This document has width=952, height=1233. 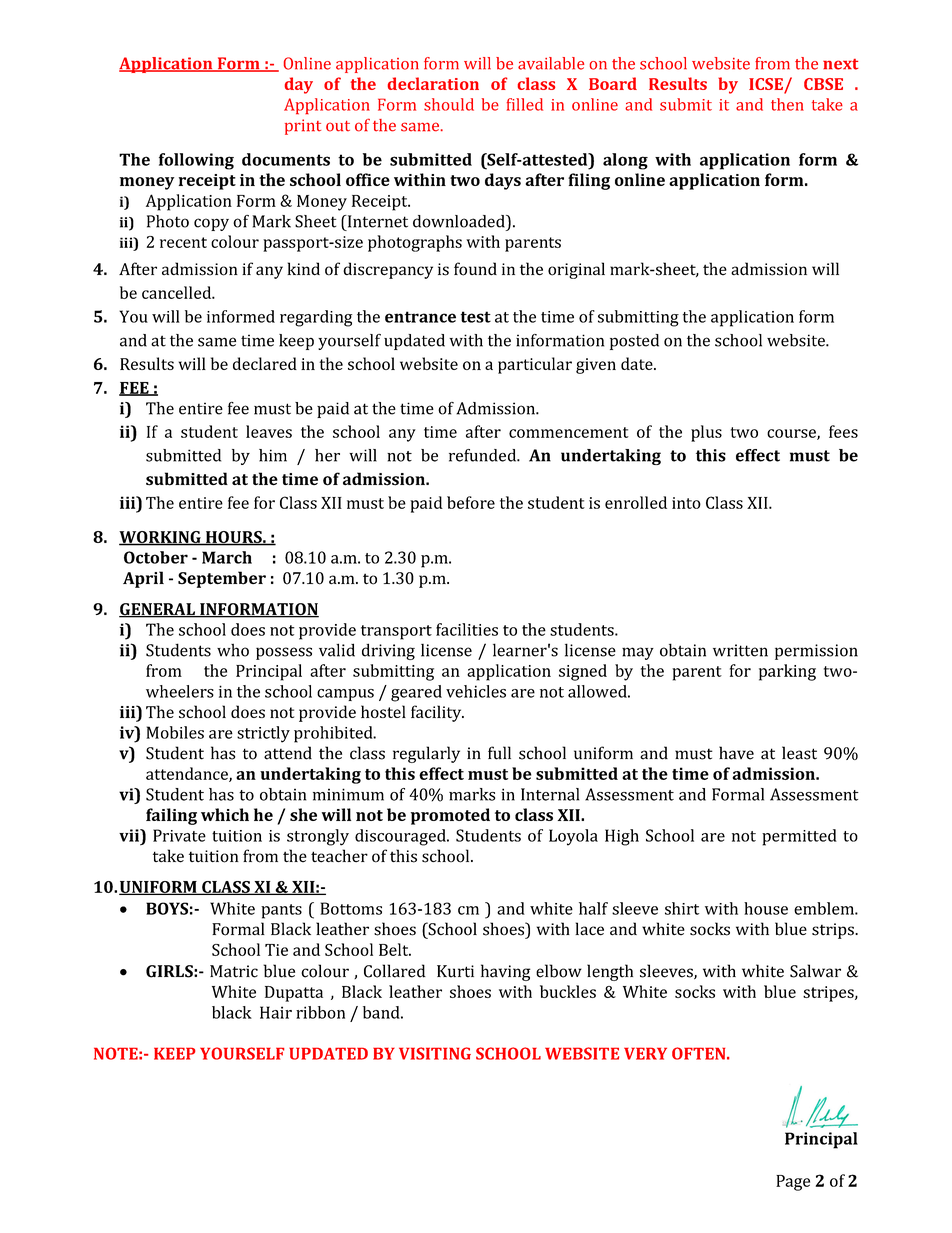 I want to click on following, so click(x=196, y=161).
